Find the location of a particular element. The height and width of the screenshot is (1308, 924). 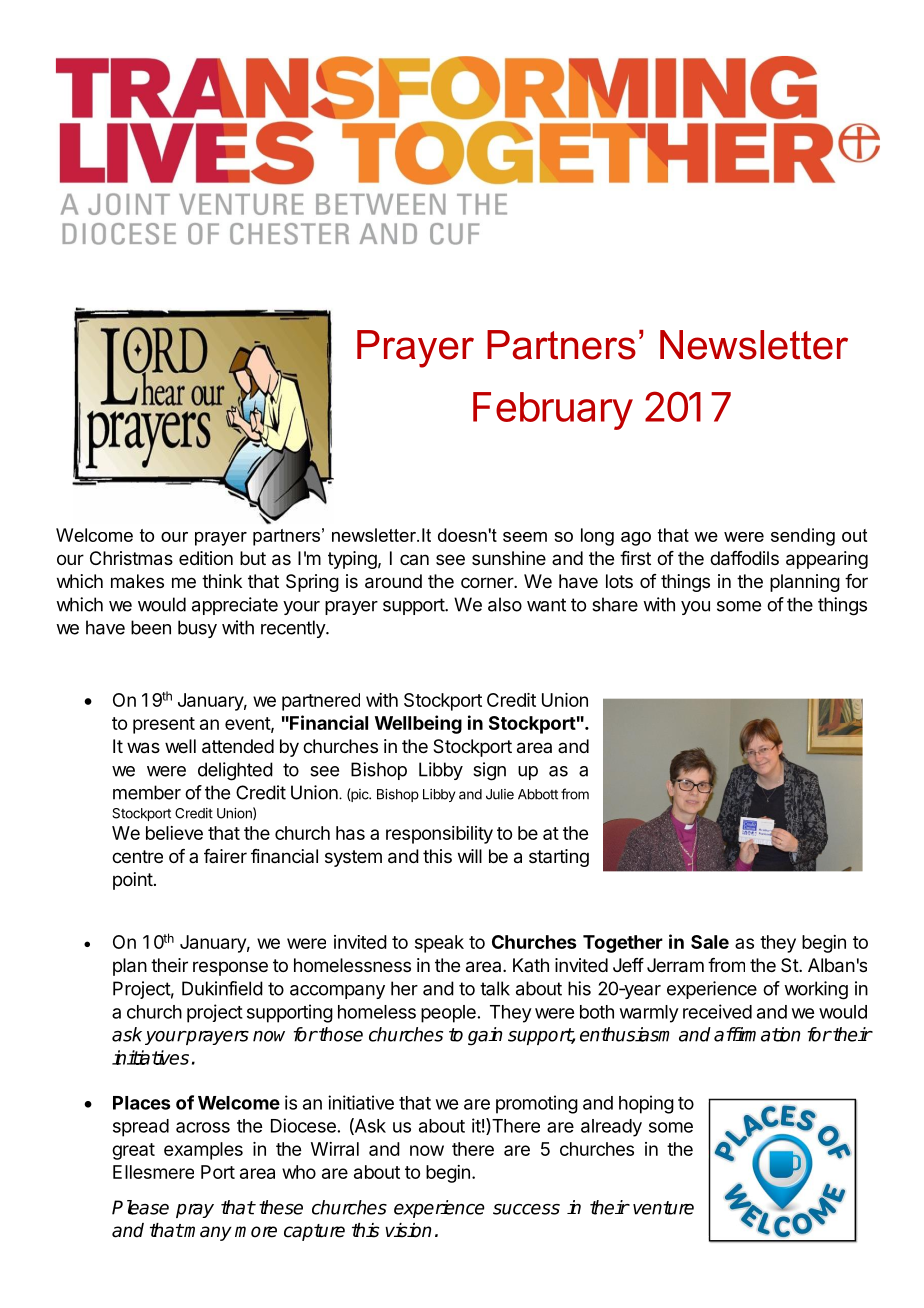

sending is located at coordinates (803, 537).
